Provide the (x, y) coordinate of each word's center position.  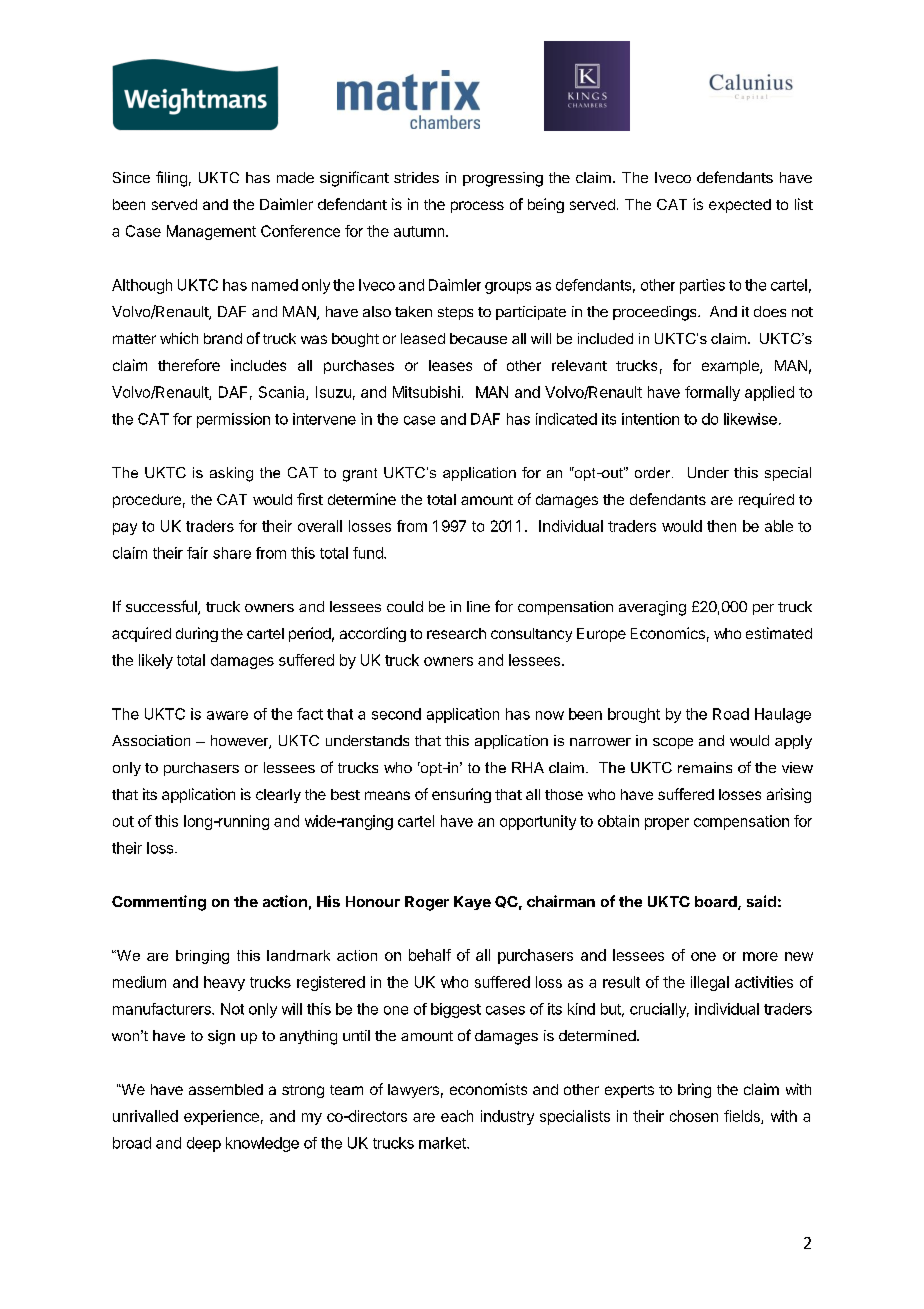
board (717, 903)
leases (450, 365)
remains (705, 767)
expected (740, 206)
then (721, 526)
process (477, 207)
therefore (189, 365)
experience (221, 1117)
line (478, 606)
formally (712, 393)
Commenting (159, 903)
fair (197, 553)
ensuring (461, 795)
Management (211, 232)
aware (227, 715)
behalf (430, 955)
